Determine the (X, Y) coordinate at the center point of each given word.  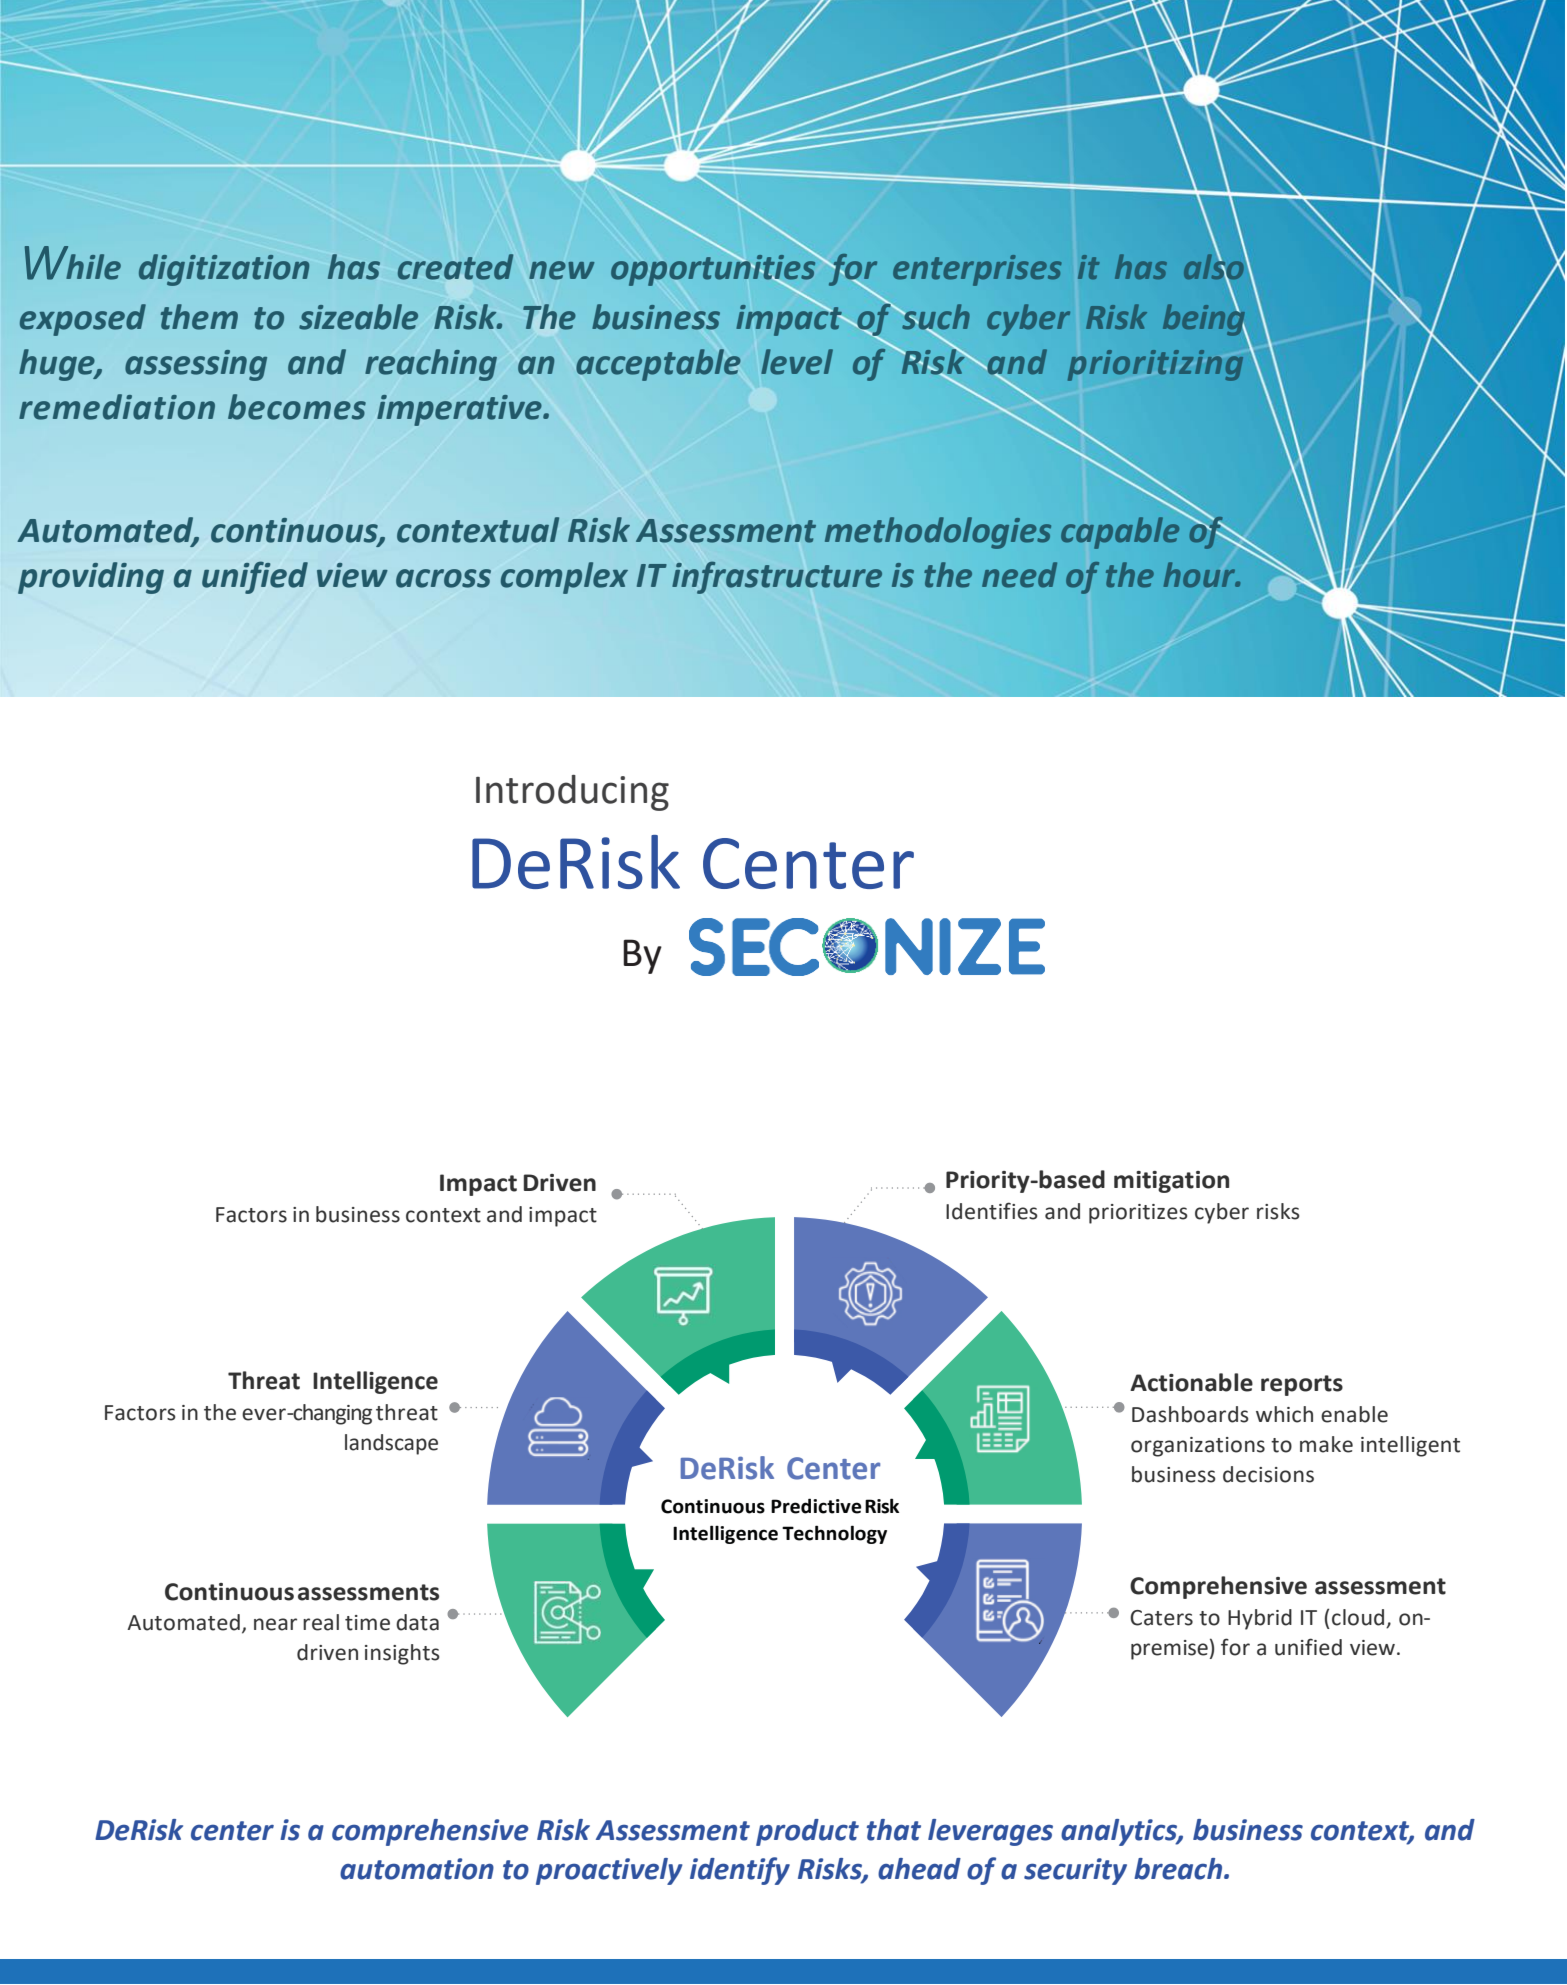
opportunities (714, 270)
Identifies (992, 1211)
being (1205, 319)
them (199, 317)
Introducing (572, 793)
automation (417, 1869)
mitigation (1171, 1182)
